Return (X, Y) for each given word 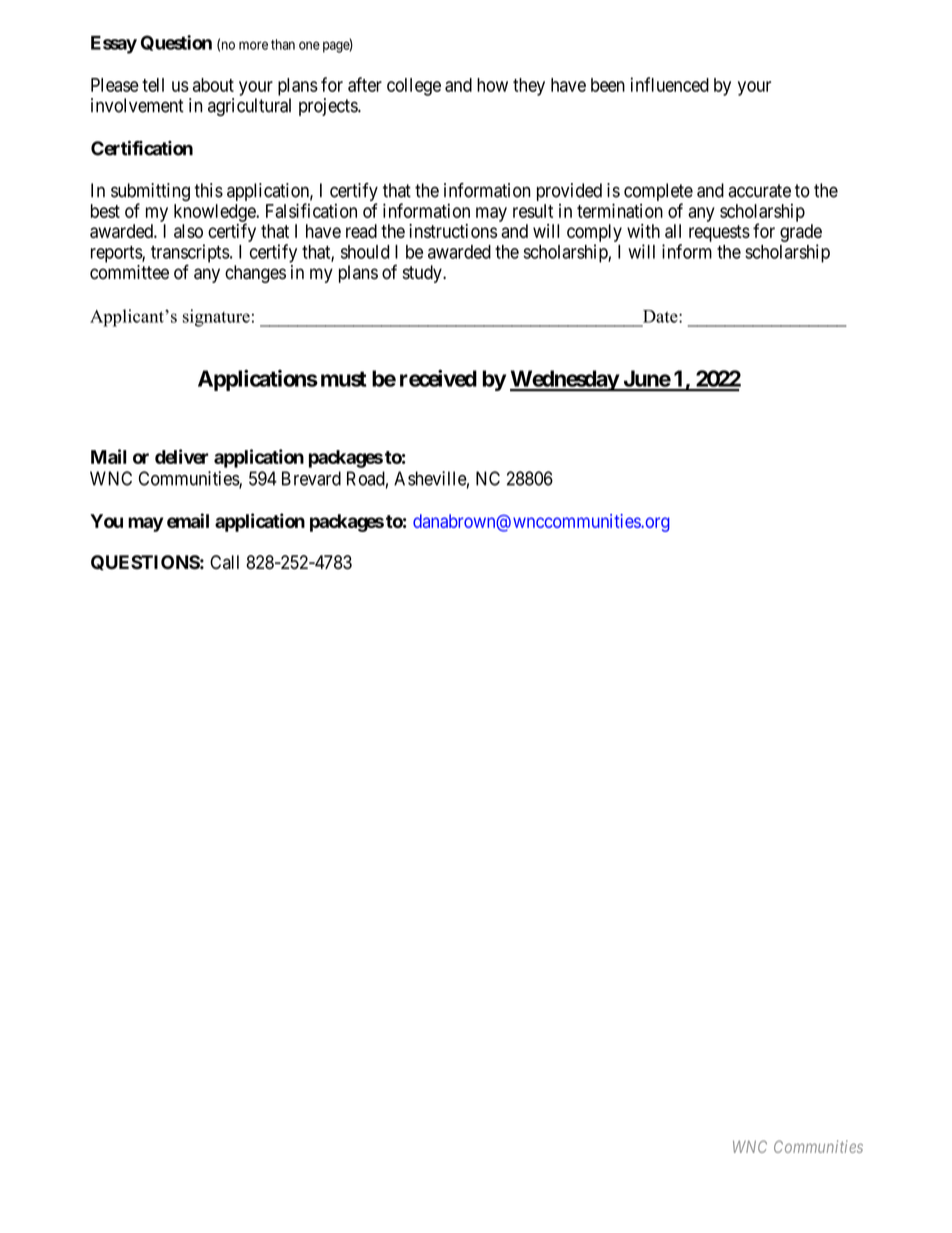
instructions (453, 231)
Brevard (311, 478)
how (492, 85)
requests (719, 233)
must (344, 379)
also (188, 231)
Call (224, 562)
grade (801, 233)
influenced (669, 84)
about (213, 85)
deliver (182, 456)
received (438, 378)
